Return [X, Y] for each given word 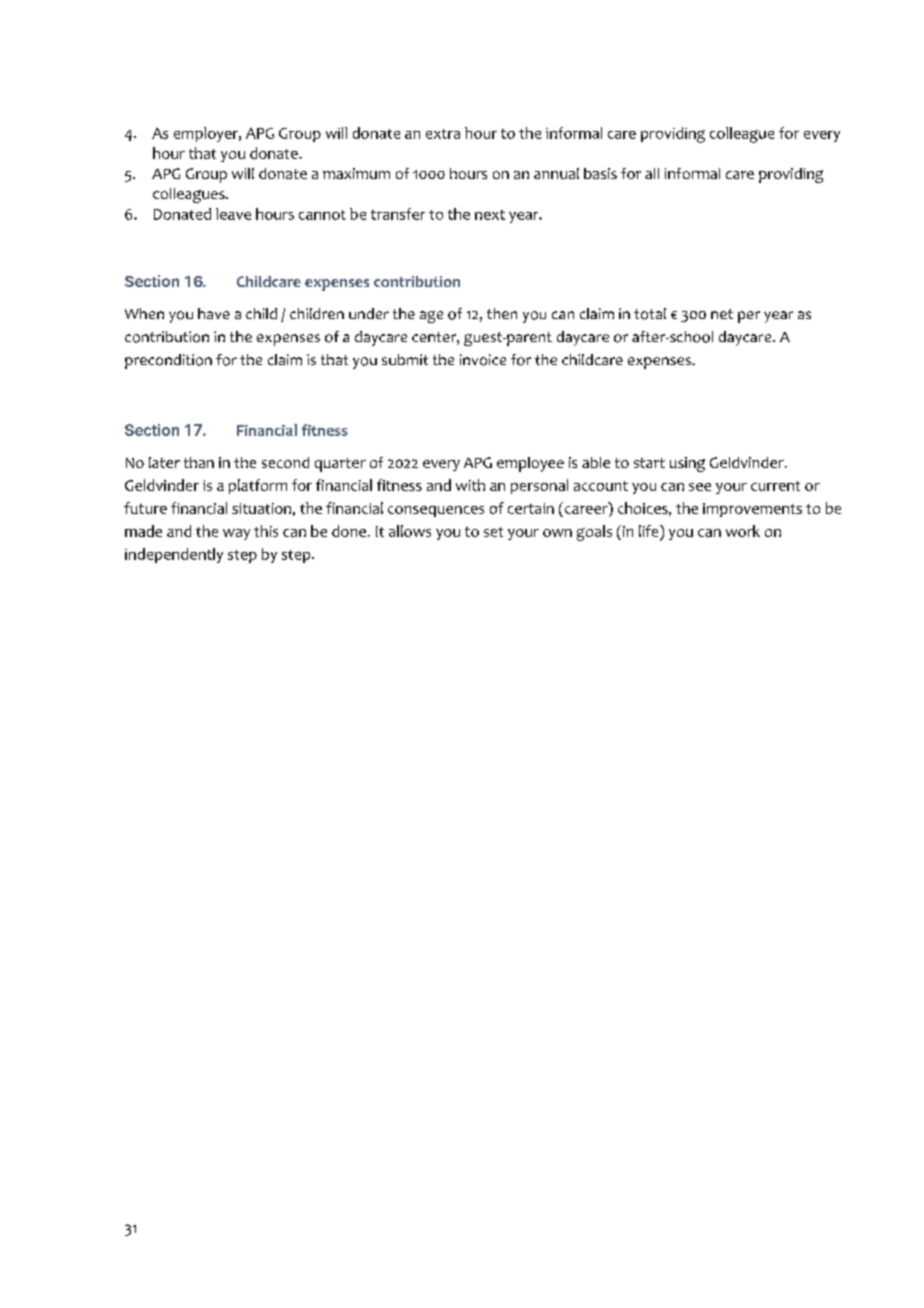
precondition [168, 361]
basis [600, 173]
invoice [483, 360]
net [722, 314]
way [236, 534]
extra [443, 134]
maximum [356, 173]
